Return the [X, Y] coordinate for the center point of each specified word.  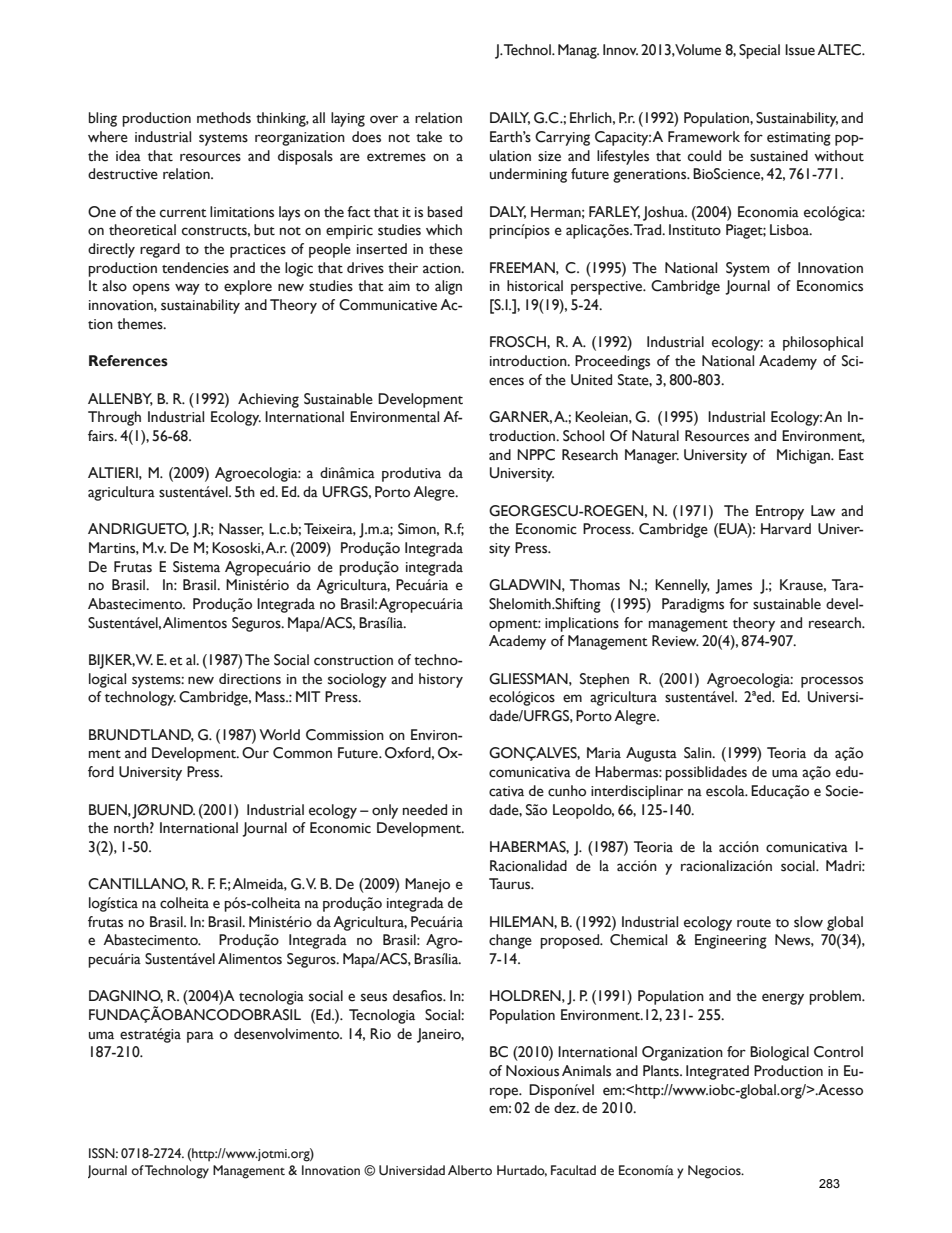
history [441, 680]
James [733, 586]
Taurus [511, 884]
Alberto [470, 1170]
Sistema [196, 567]
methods [224, 118]
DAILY [510, 118]
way [187, 289]
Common [302, 753]
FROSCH [519, 342]
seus [374, 997]
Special [759, 51]
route [754, 923]
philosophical [823, 343]
